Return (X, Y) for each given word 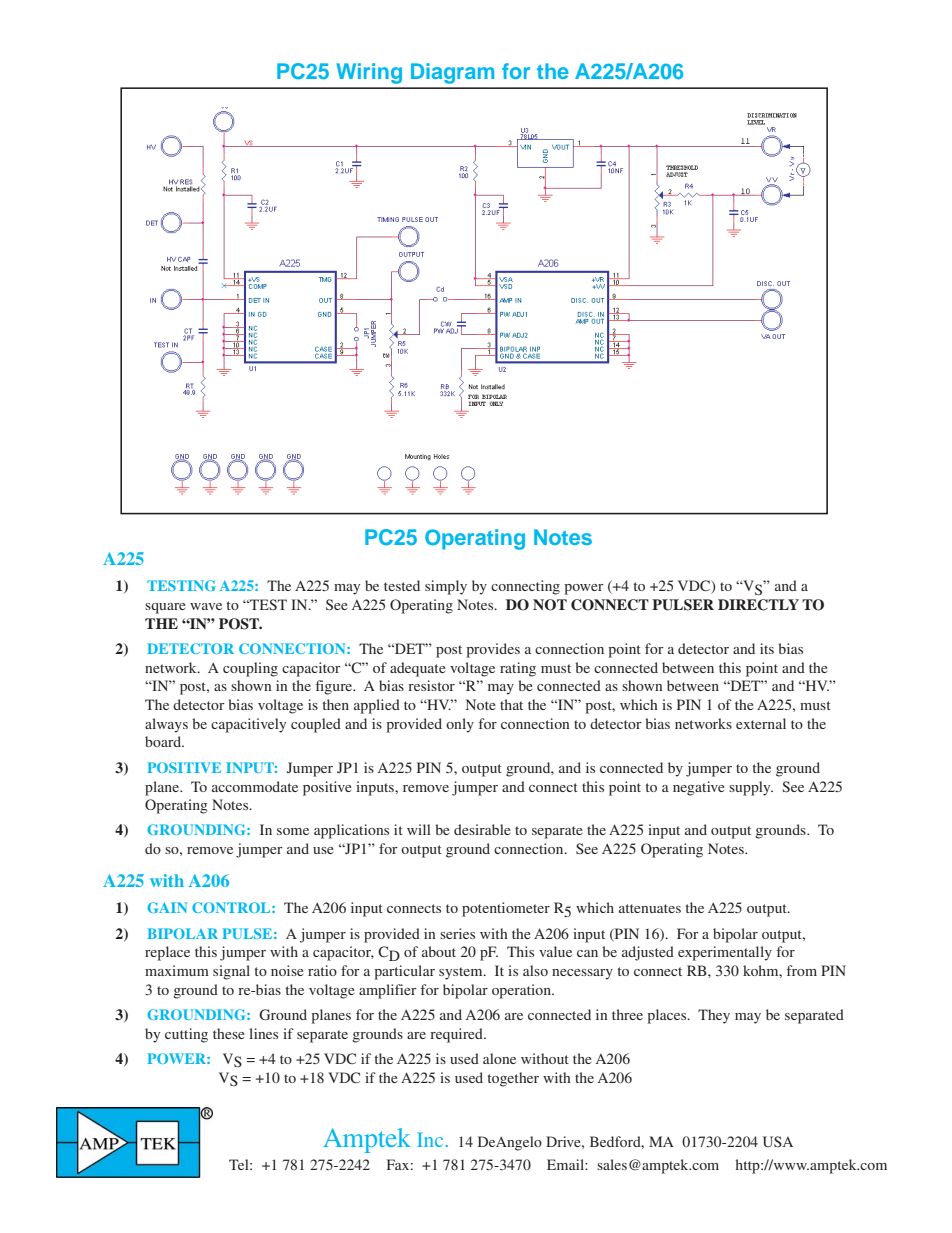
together (513, 1079)
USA (778, 1142)
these (229, 1033)
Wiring (369, 73)
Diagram (452, 73)
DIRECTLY (758, 605)
